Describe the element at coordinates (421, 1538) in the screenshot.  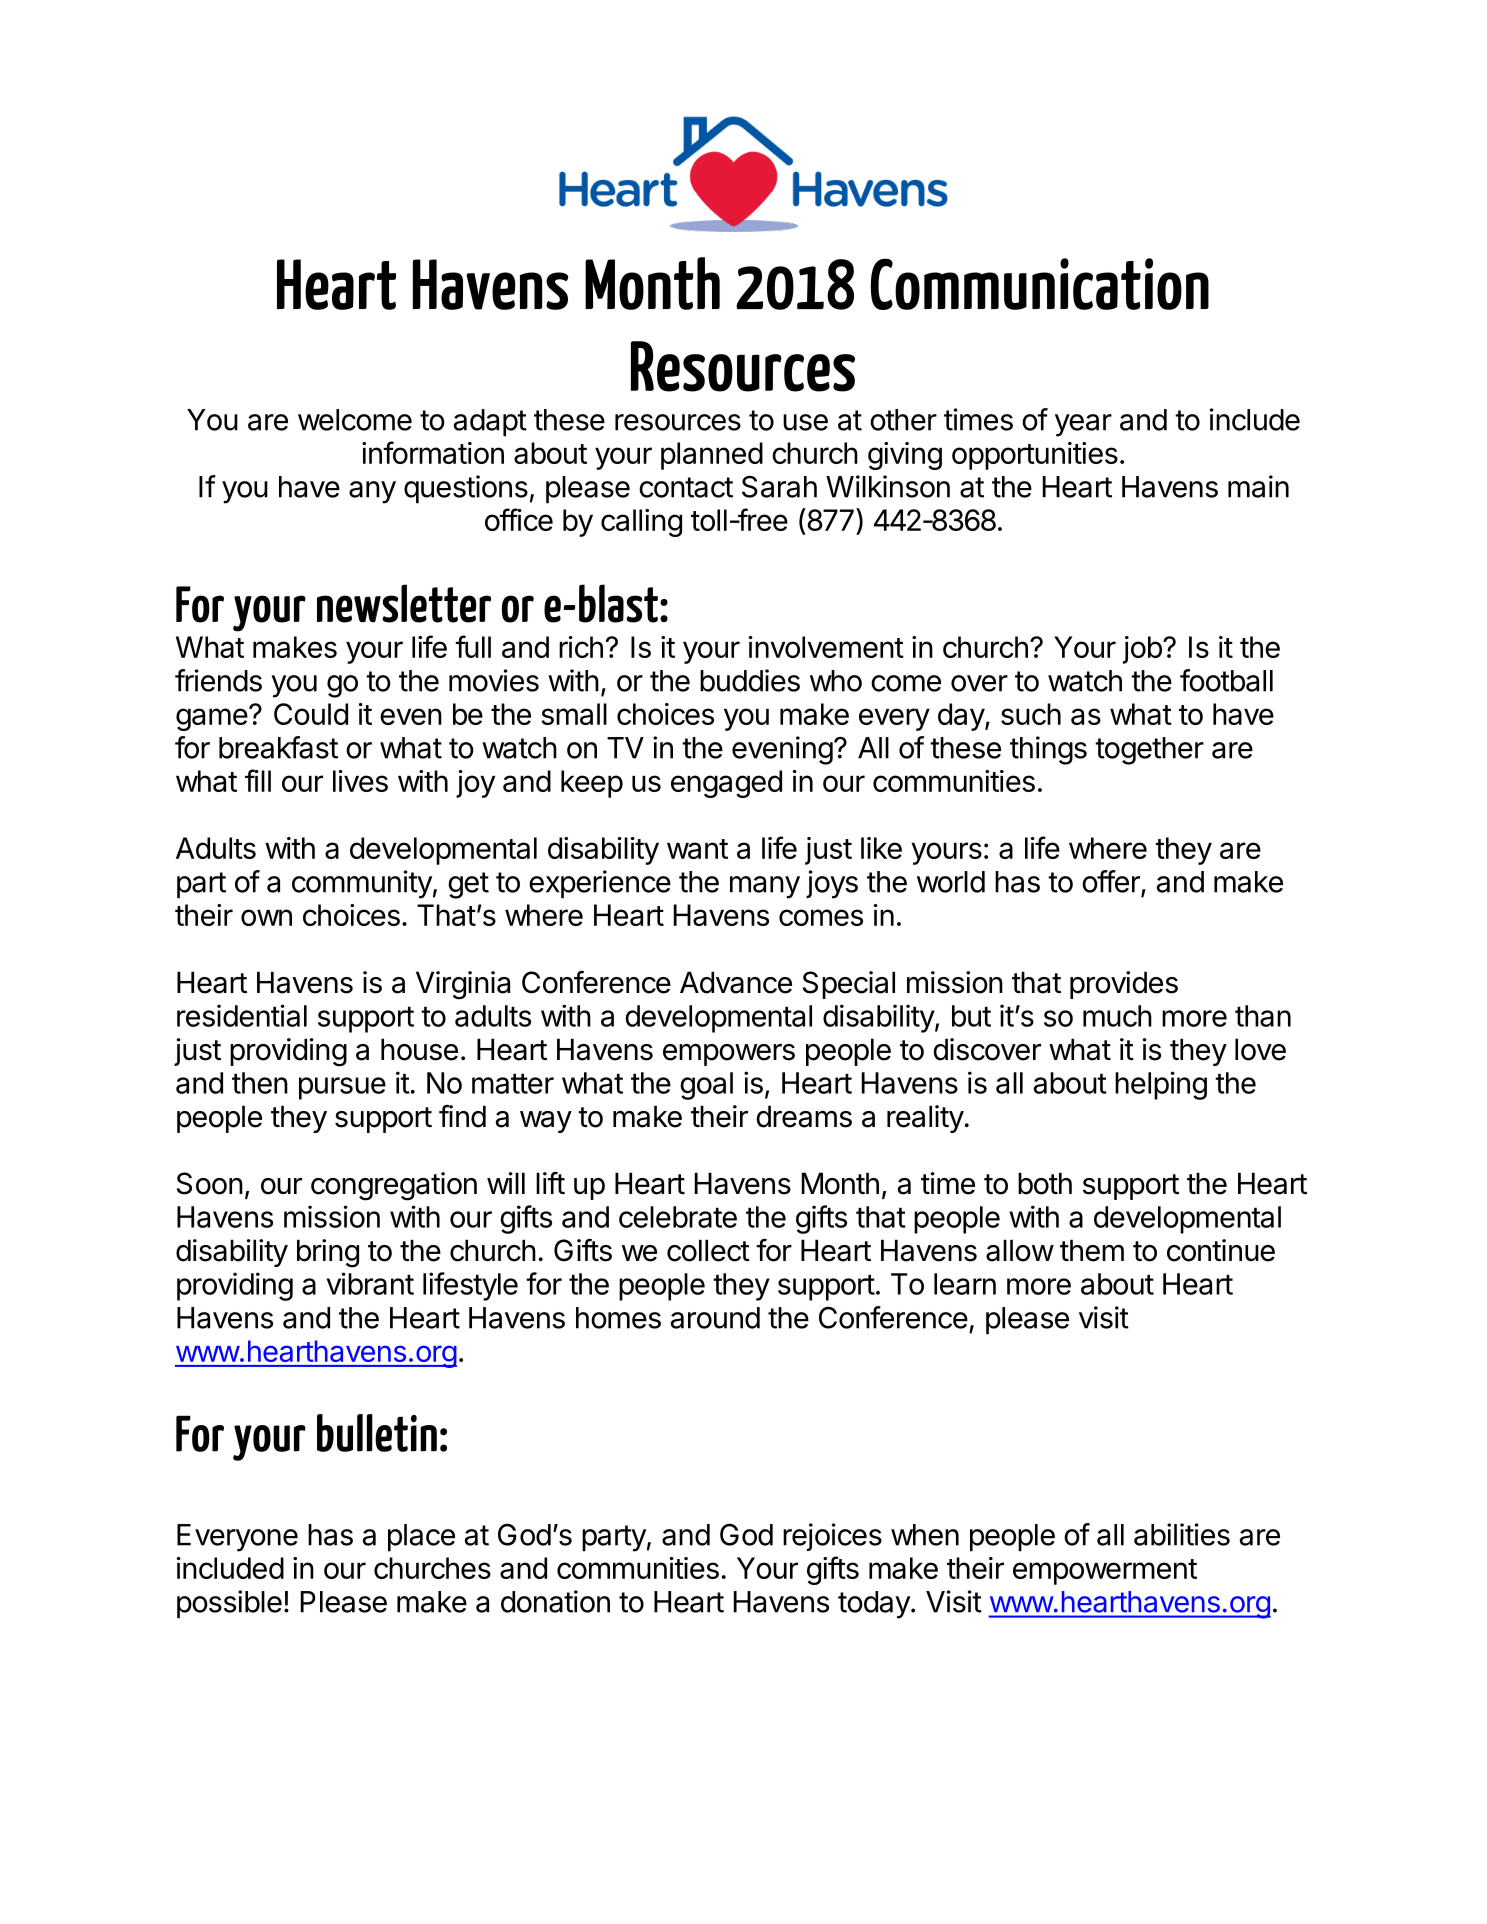
I see `place` at that location.
